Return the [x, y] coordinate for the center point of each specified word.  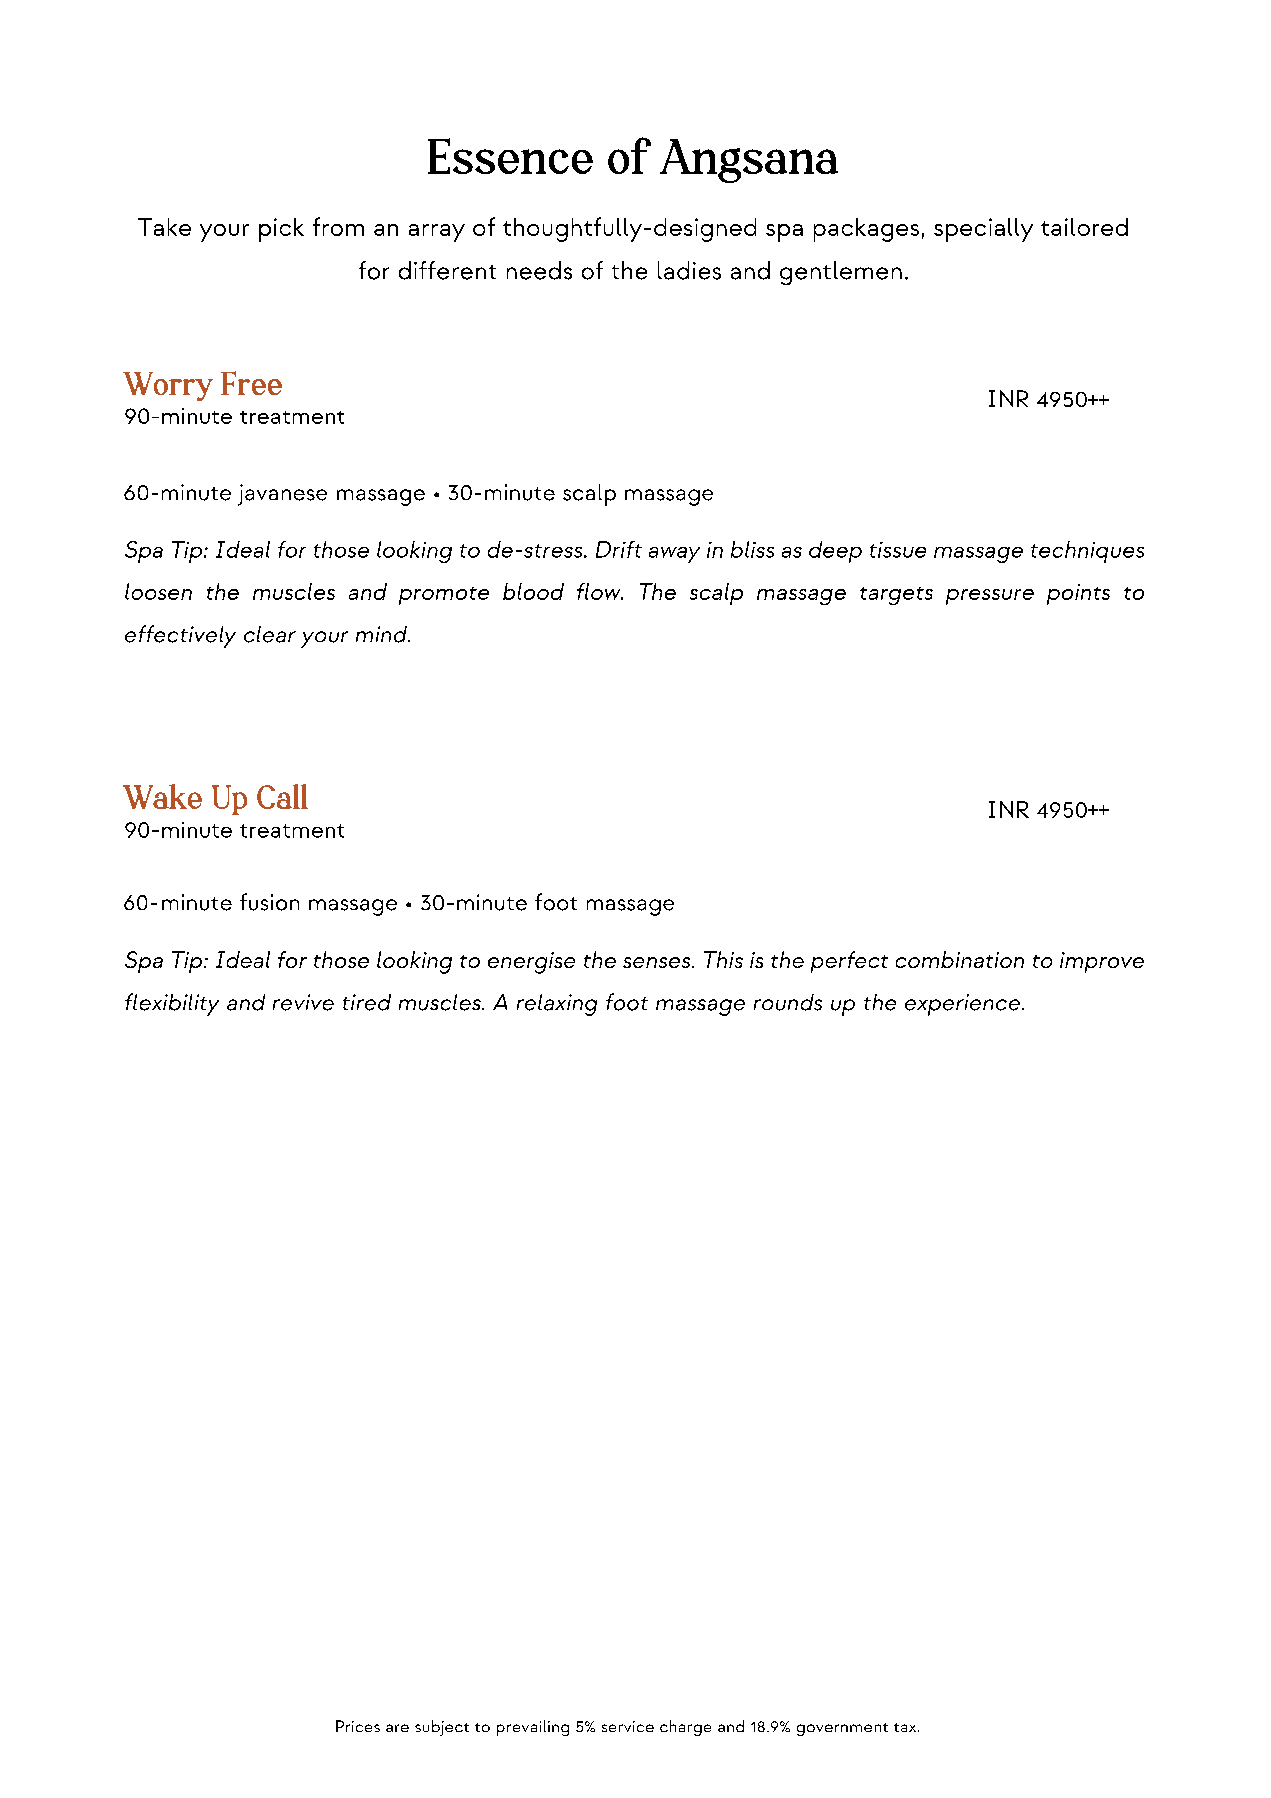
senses [658, 962]
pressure [990, 597]
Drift [619, 549]
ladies [689, 270]
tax [906, 1727]
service [628, 1726]
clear [270, 634]
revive [303, 1002]
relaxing [557, 1005]
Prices [358, 1726]
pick [281, 230]
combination [960, 959]
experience [964, 1005]
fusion [269, 902]
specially [983, 230]
